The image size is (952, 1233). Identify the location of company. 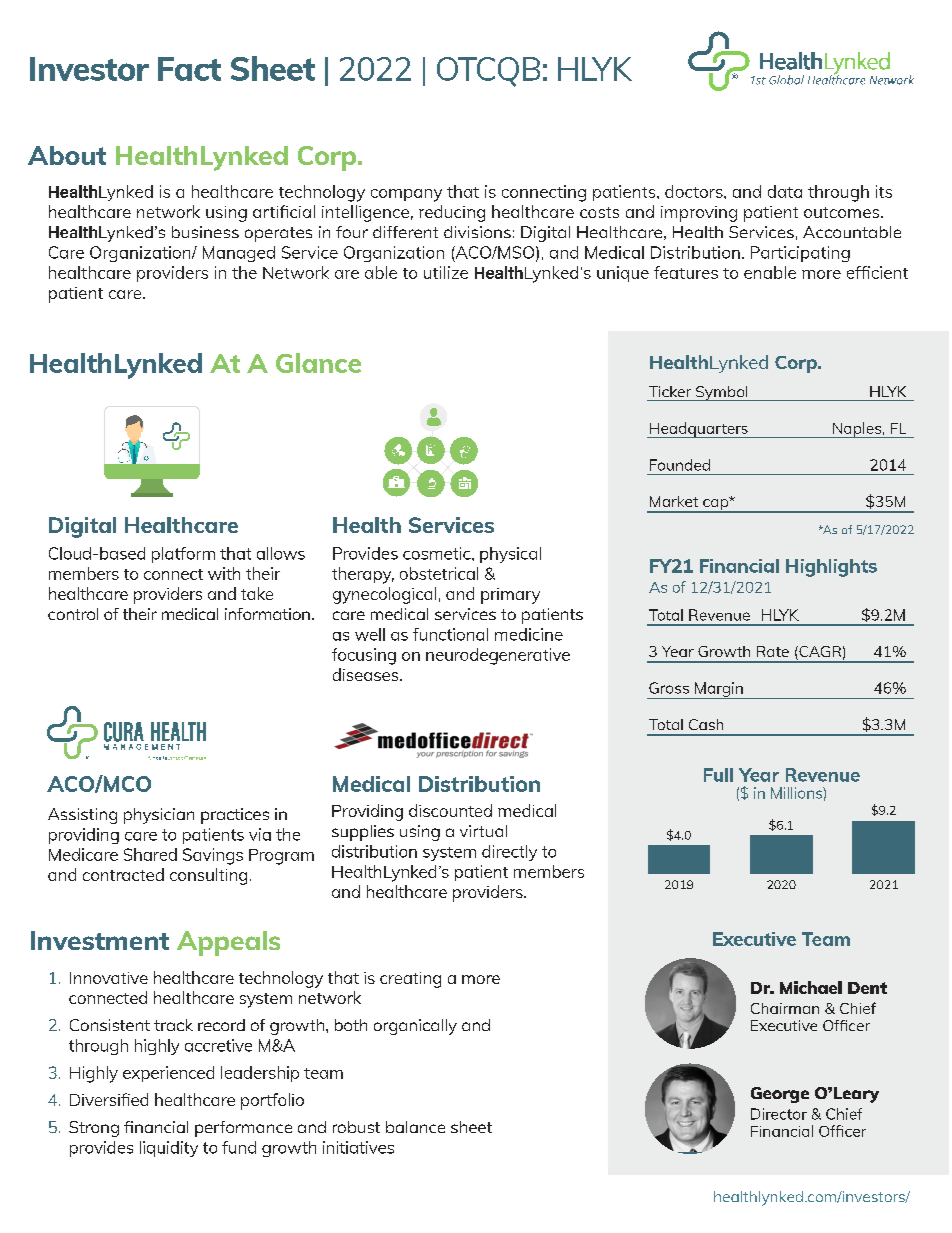
(406, 195).
